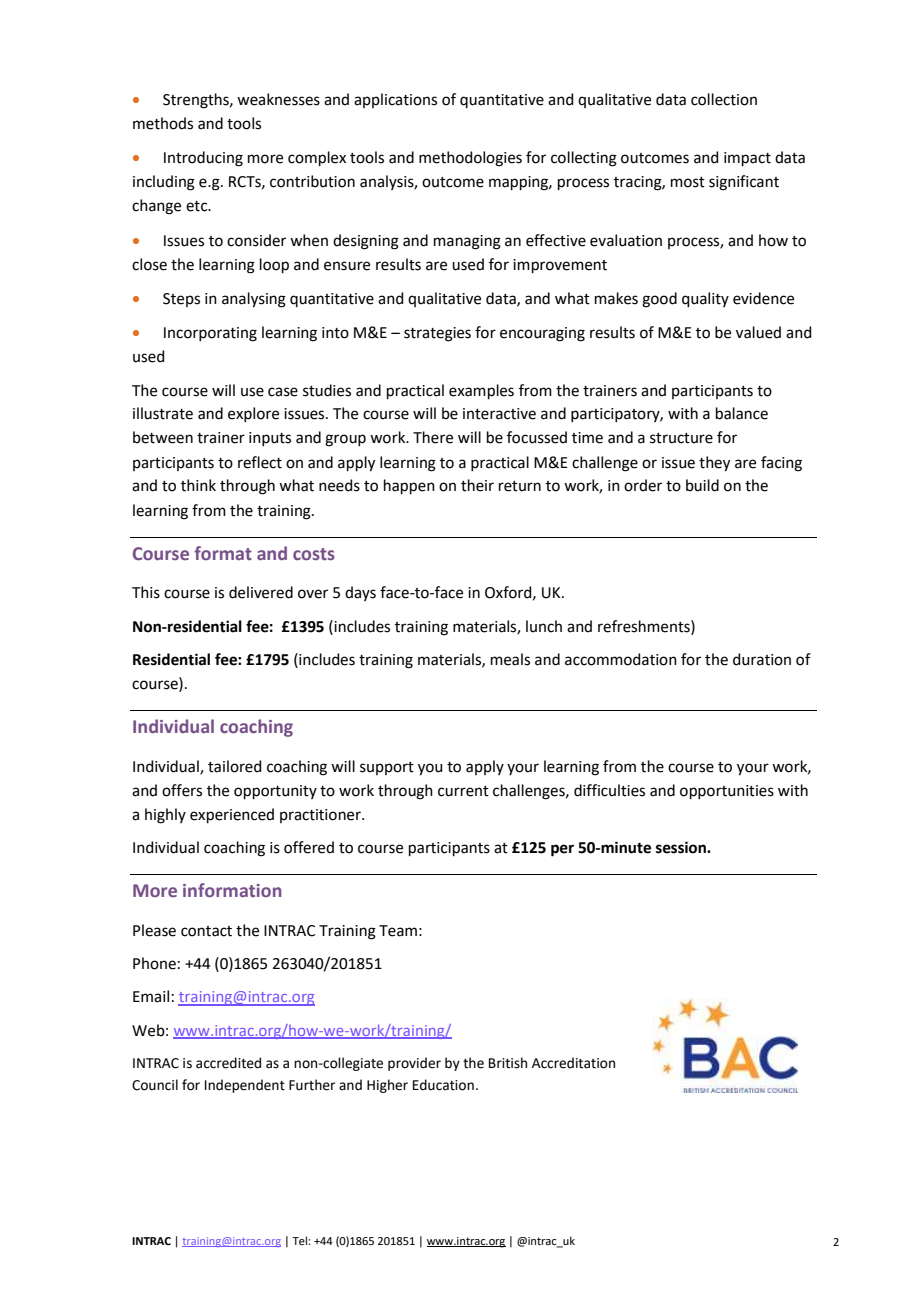  I want to click on delivered, so click(261, 592).
